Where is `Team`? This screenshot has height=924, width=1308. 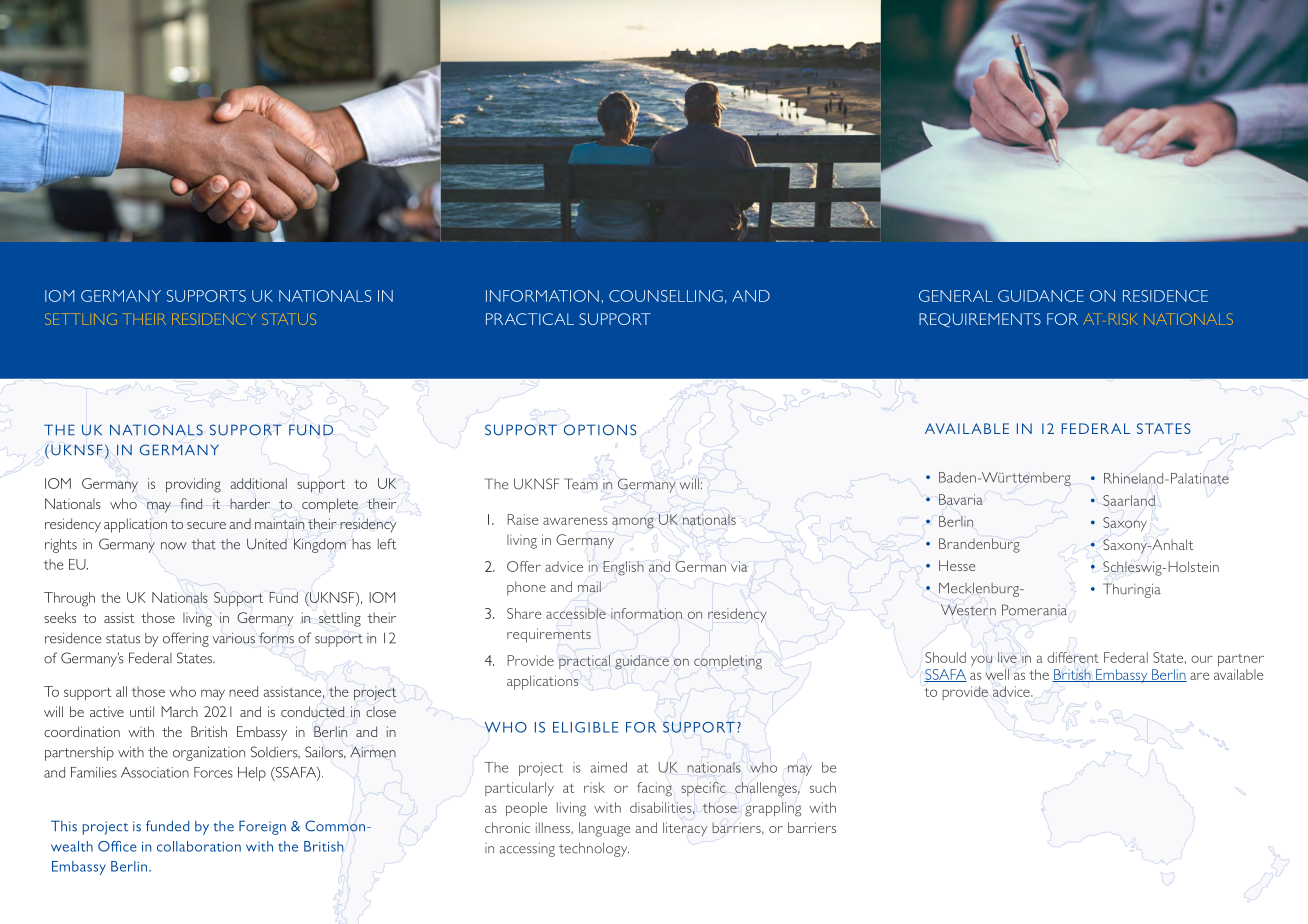 Team is located at coordinates (581, 484).
